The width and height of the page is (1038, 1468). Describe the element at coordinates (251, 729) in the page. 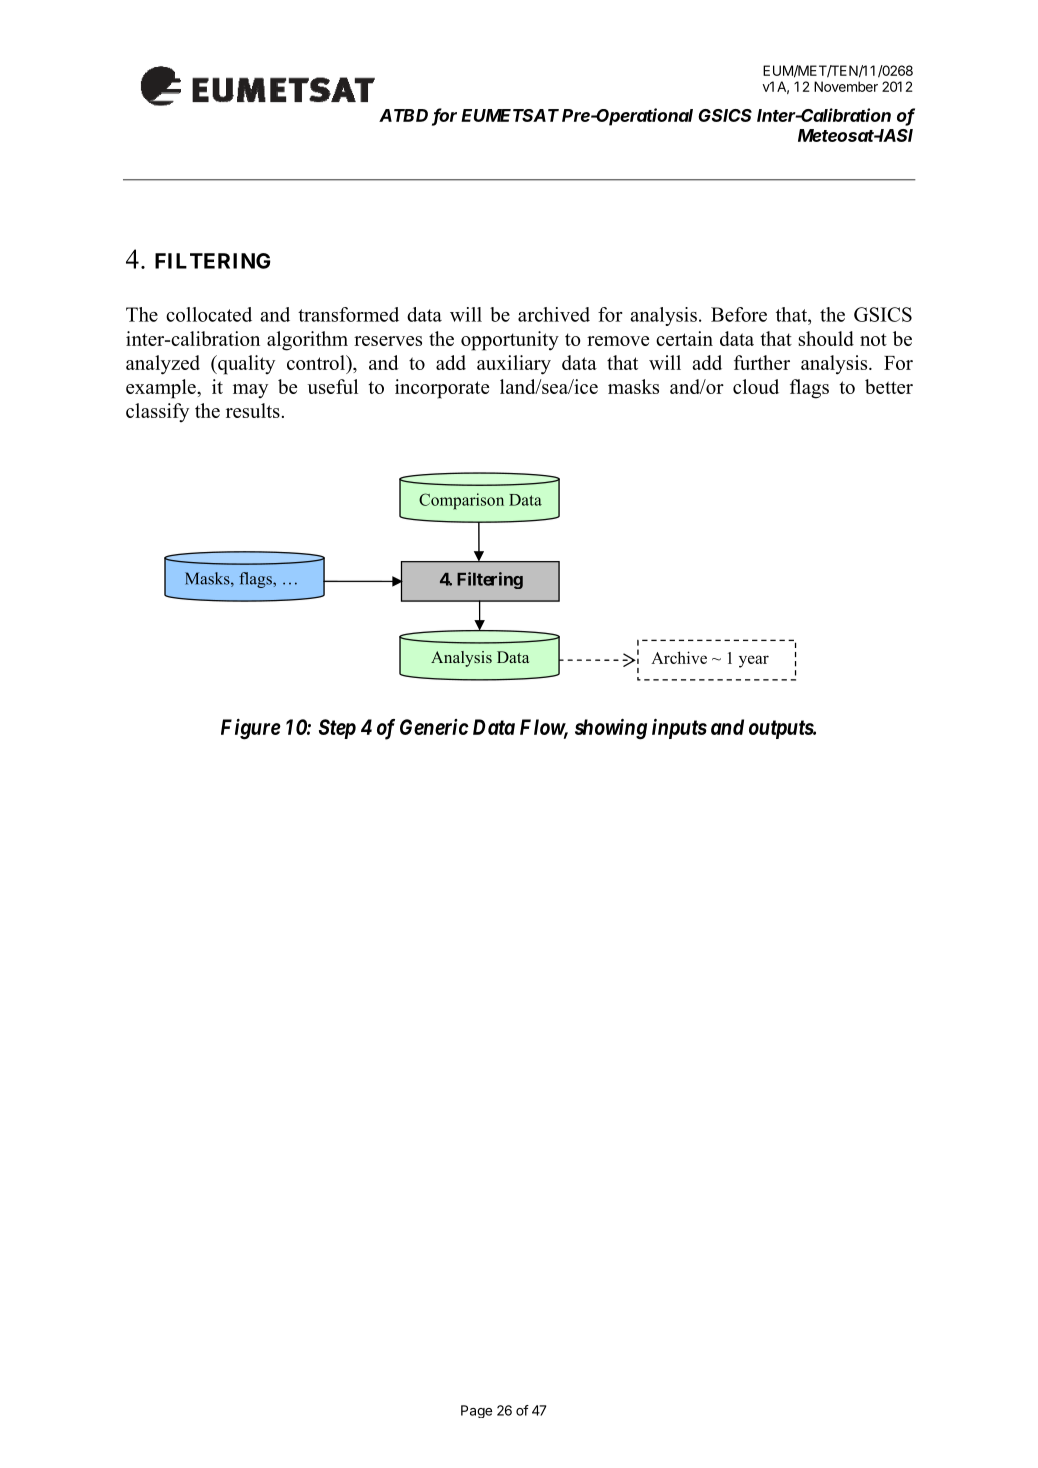

I see `Figure` at that location.
